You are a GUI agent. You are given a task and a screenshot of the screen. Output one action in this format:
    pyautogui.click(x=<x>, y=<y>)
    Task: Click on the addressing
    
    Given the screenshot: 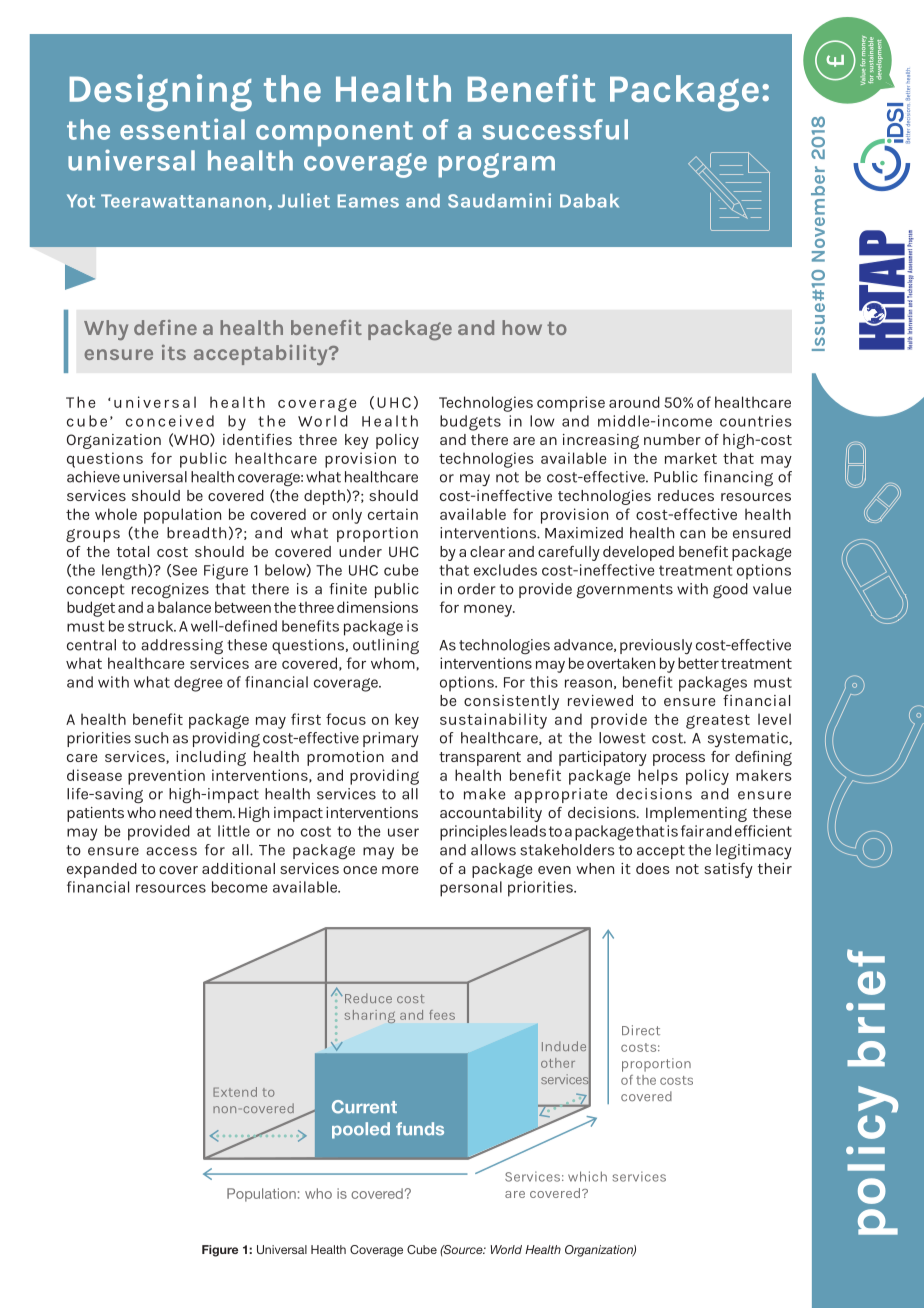 What is the action you would take?
    pyautogui.click(x=182, y=647)
